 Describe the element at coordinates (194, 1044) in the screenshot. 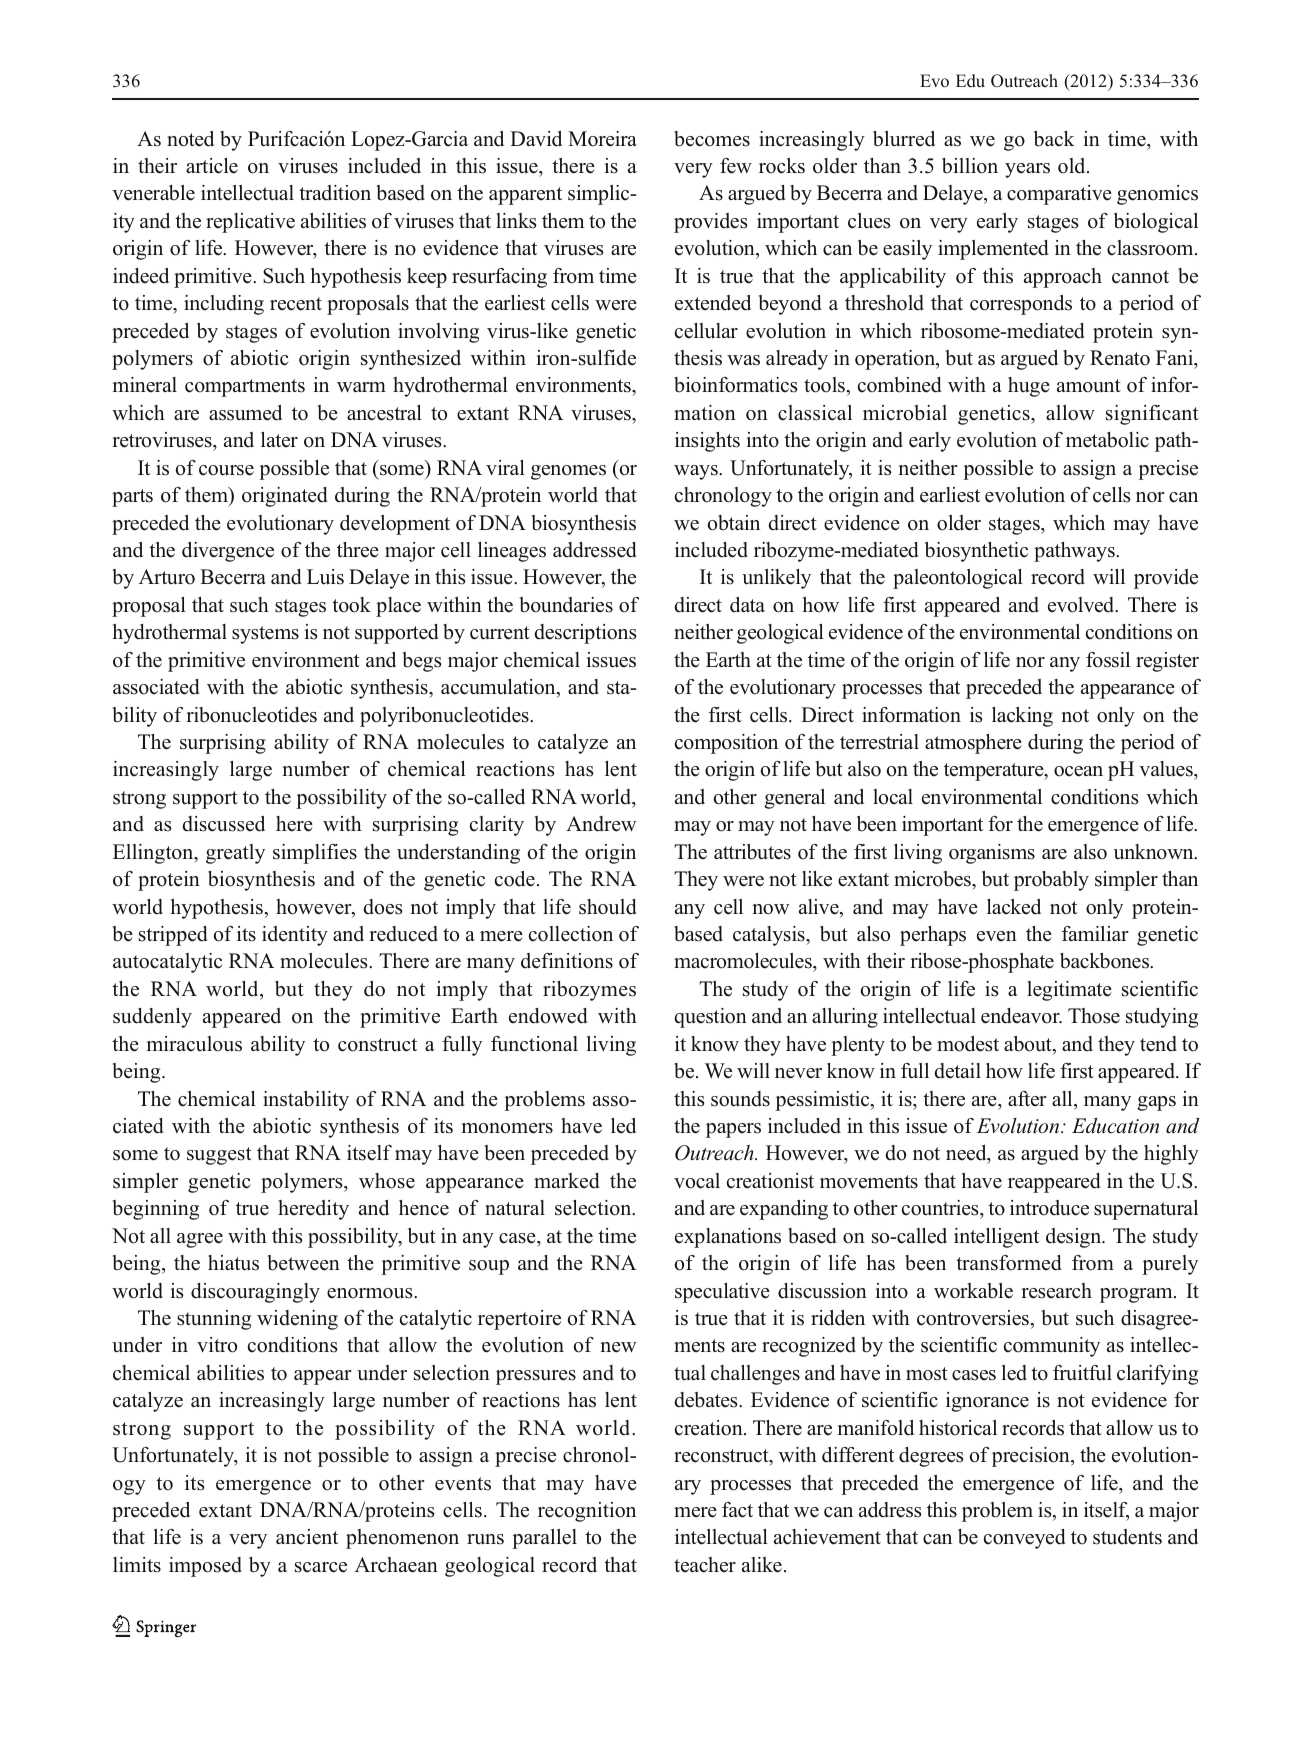

I see `miraculous` at that location.
